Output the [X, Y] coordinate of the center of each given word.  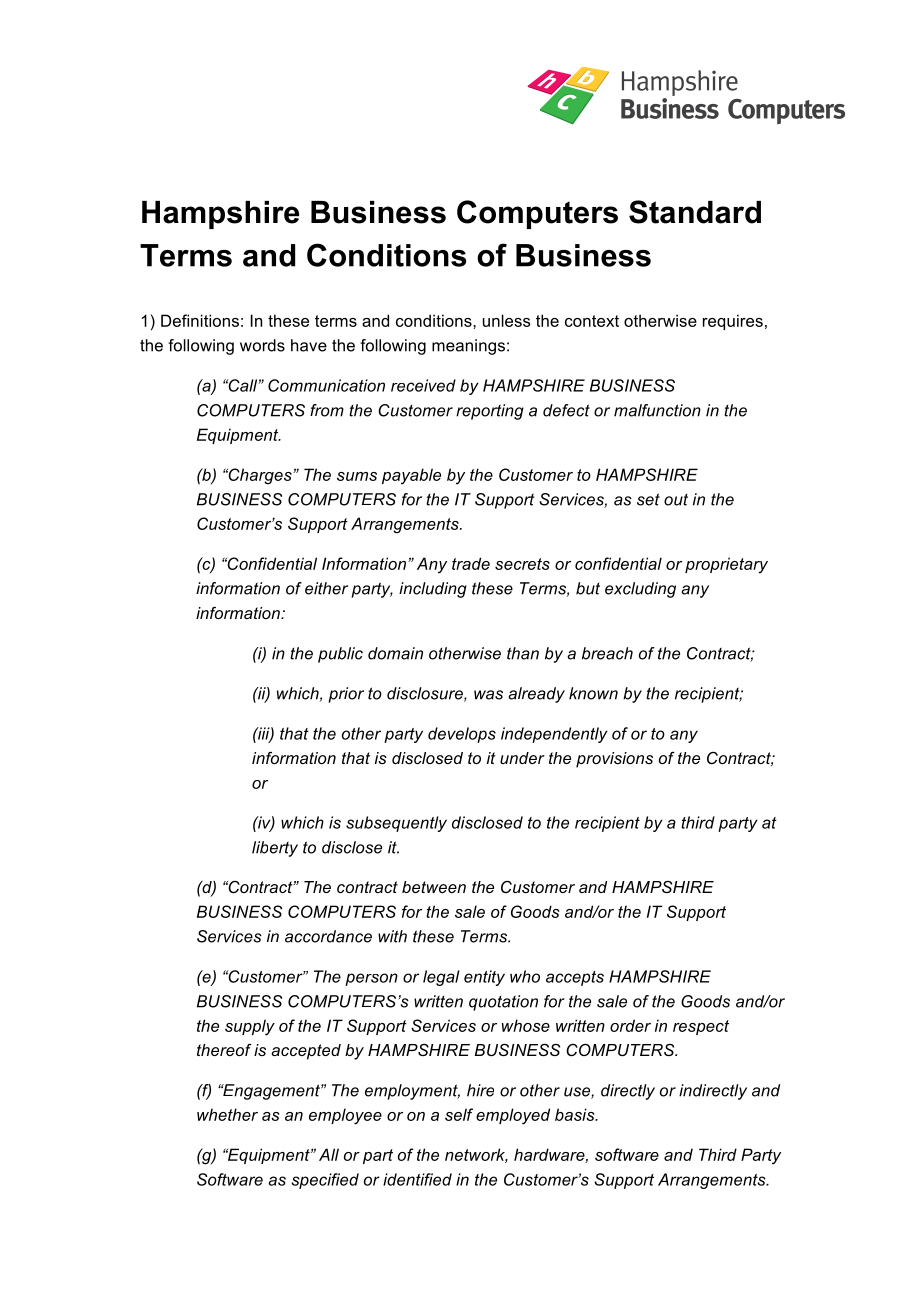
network [476, 1155]
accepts [575, 978]
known [593, 693]
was [488, 695]
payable [411, 476]
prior [346, 695]
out [676, 500]
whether [227, 1114]
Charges [260, 476]
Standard [695, 212]
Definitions [200, 320]
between [434, 887]
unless [506, 320]
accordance [328, 936]
